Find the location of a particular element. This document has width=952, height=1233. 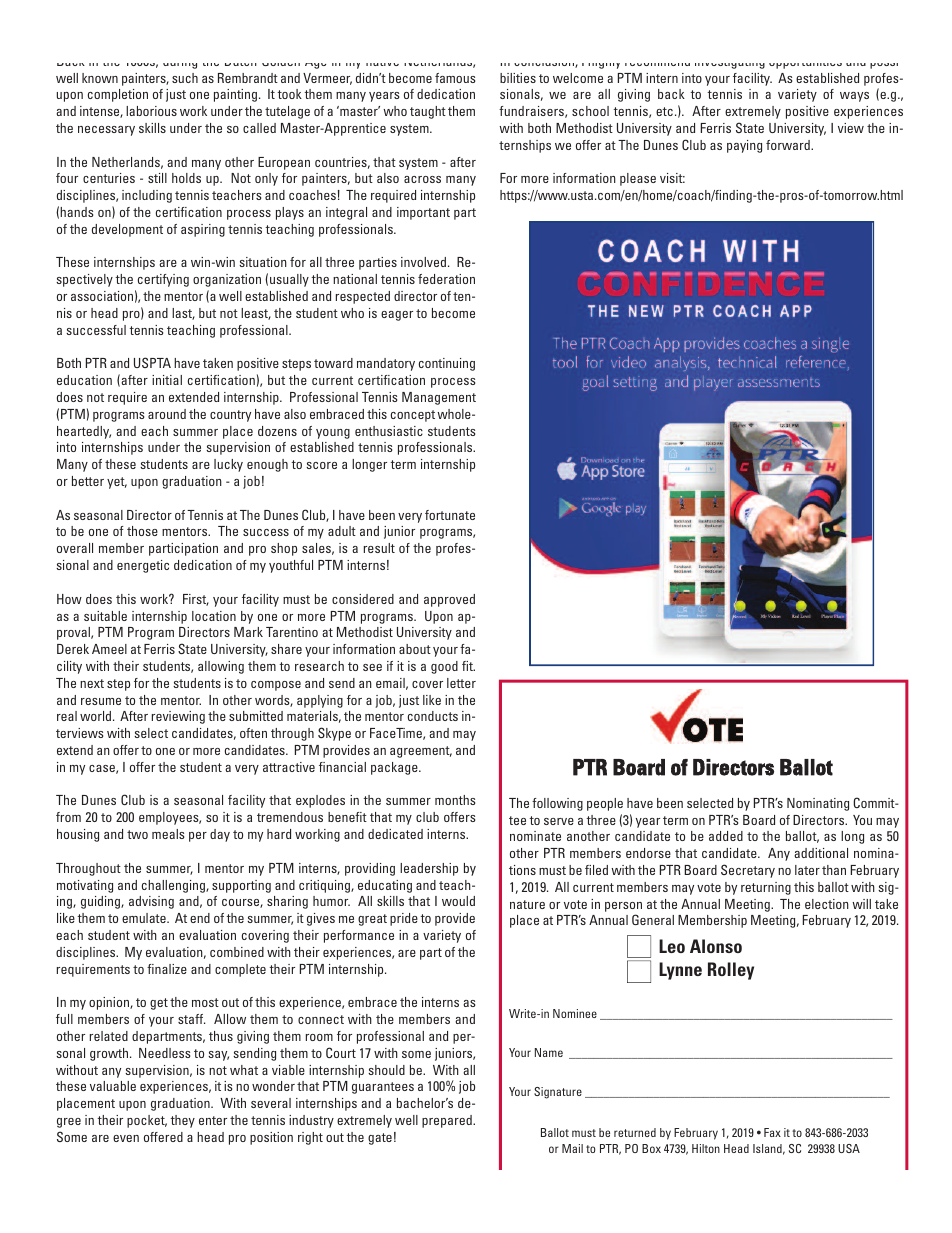

forward is located at coordinates (789, 145).
